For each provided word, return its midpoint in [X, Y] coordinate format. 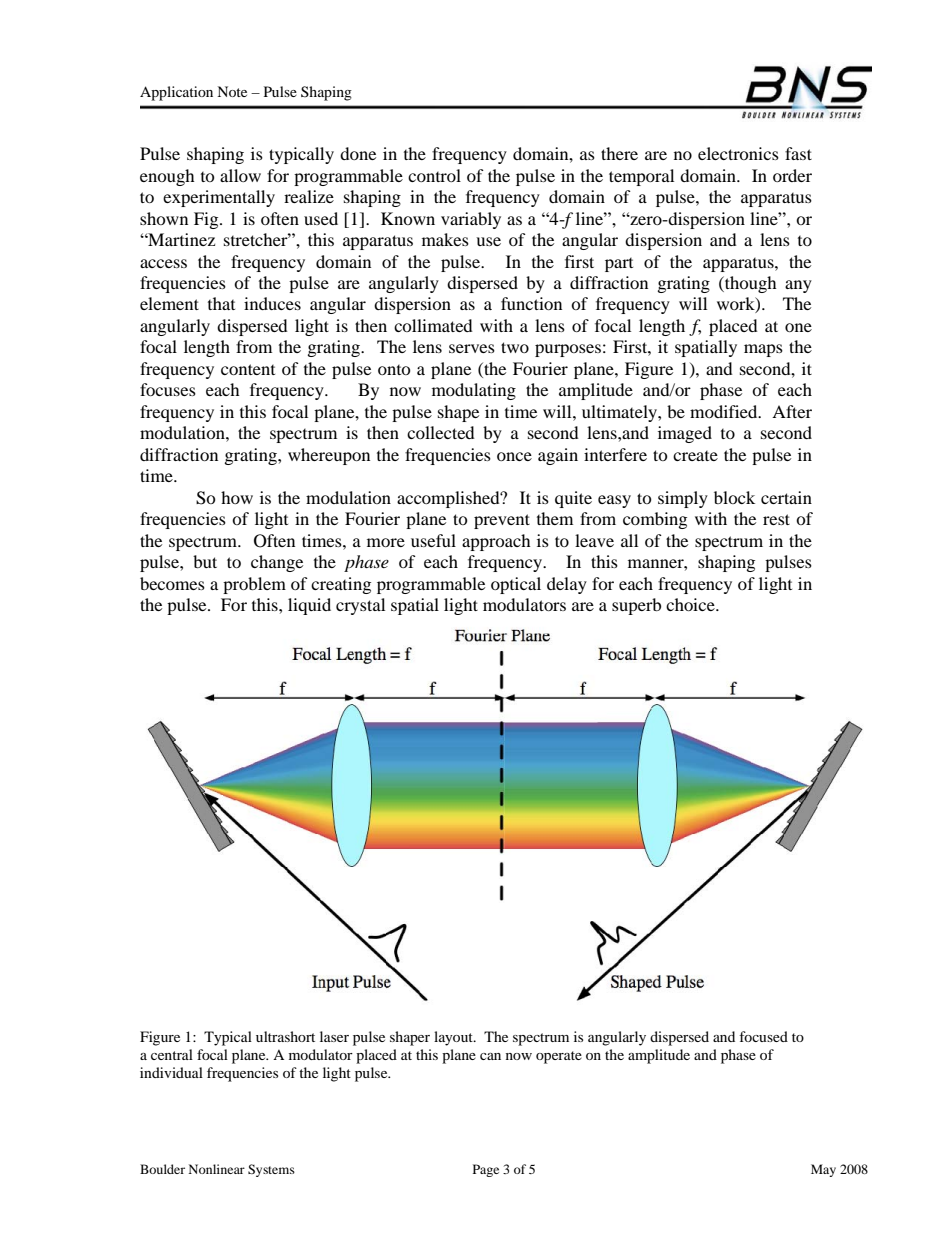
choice [691, 604]
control [434, 175]
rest [776, 519]
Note [232, 91]
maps [763, 350]
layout [454, 1038]
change [277, 563]
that [221, 303]
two [515, 347]
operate [559, 1057]
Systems [271, 1170]
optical [516, 585]
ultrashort [285, 1036]
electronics [738, 153]
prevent [502, 521]
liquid [309, 606]
